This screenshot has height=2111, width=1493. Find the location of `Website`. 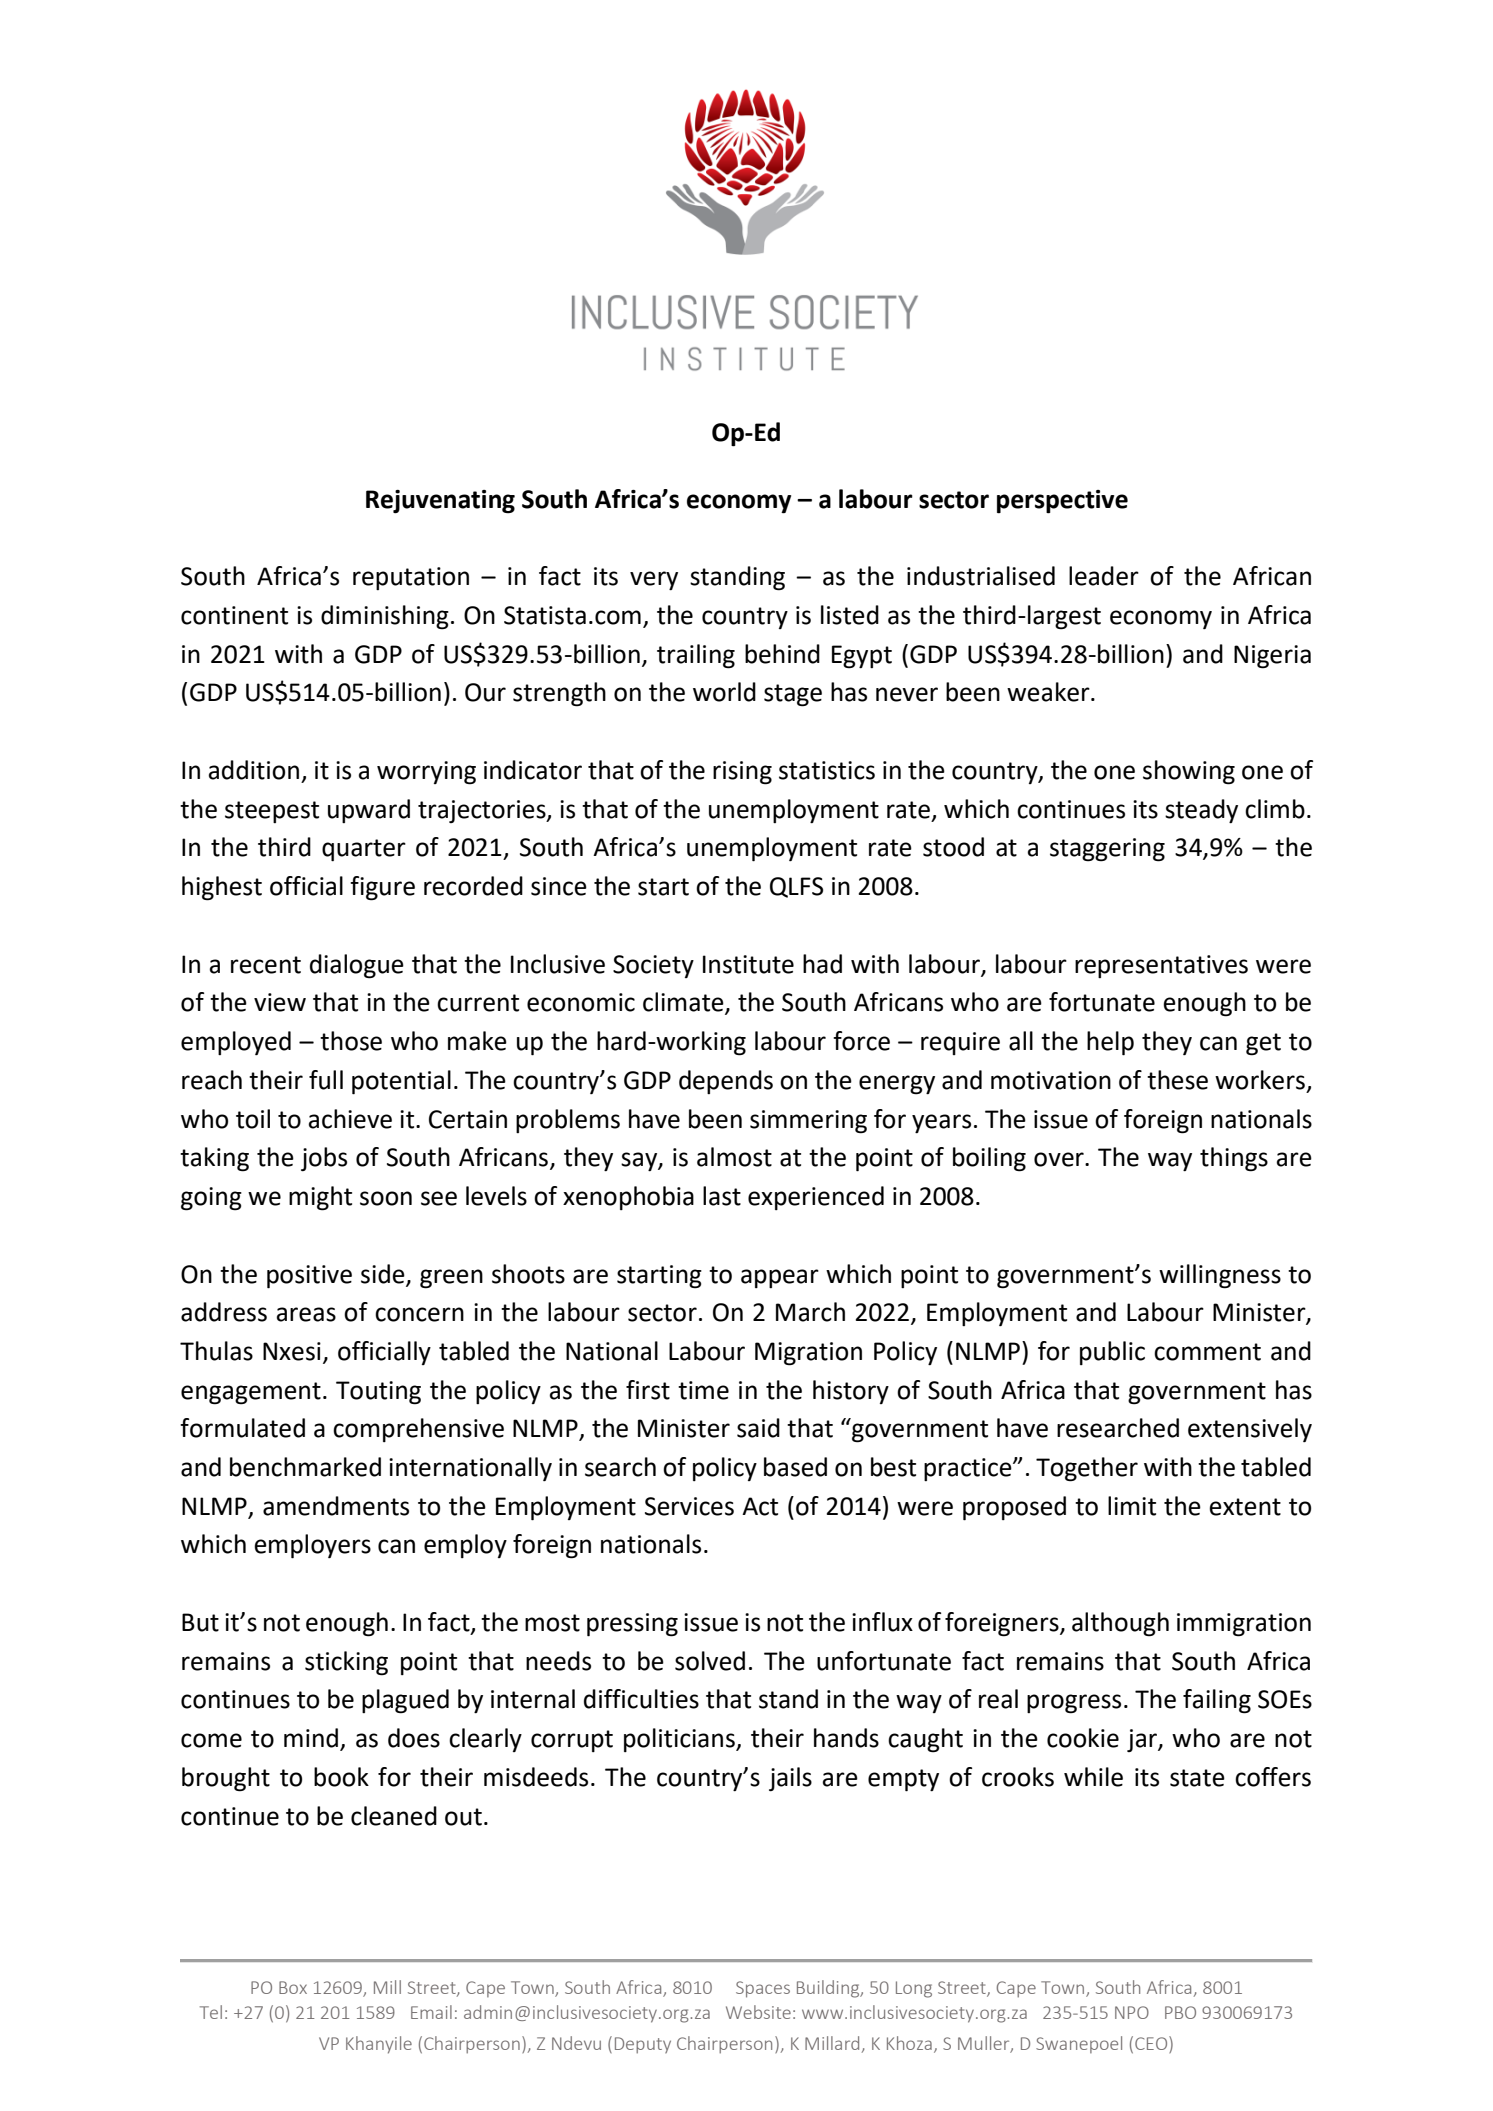

Website is located at coordinates (758, 2012).
